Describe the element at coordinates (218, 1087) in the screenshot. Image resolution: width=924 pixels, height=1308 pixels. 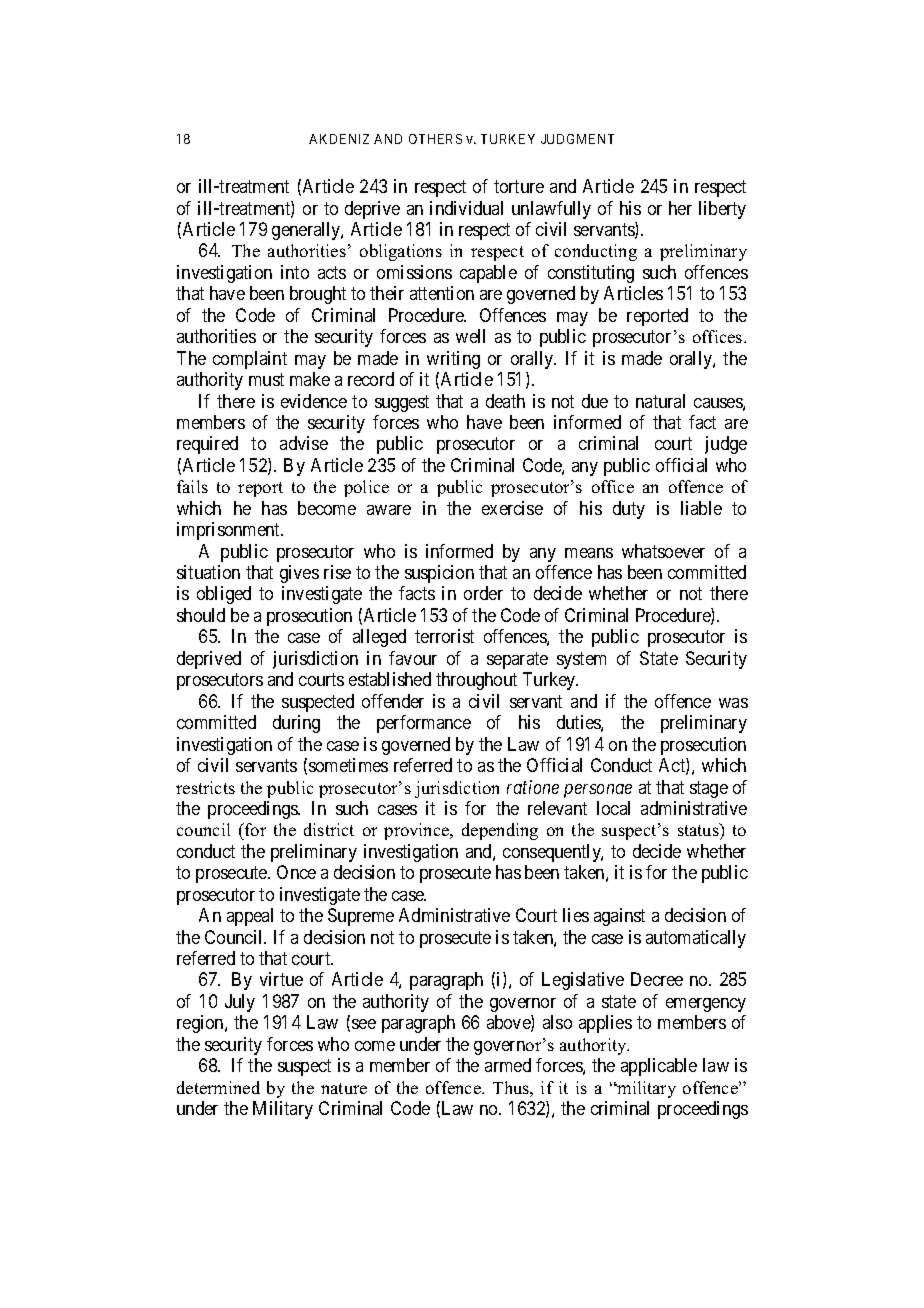
I see `determined` at that location.
